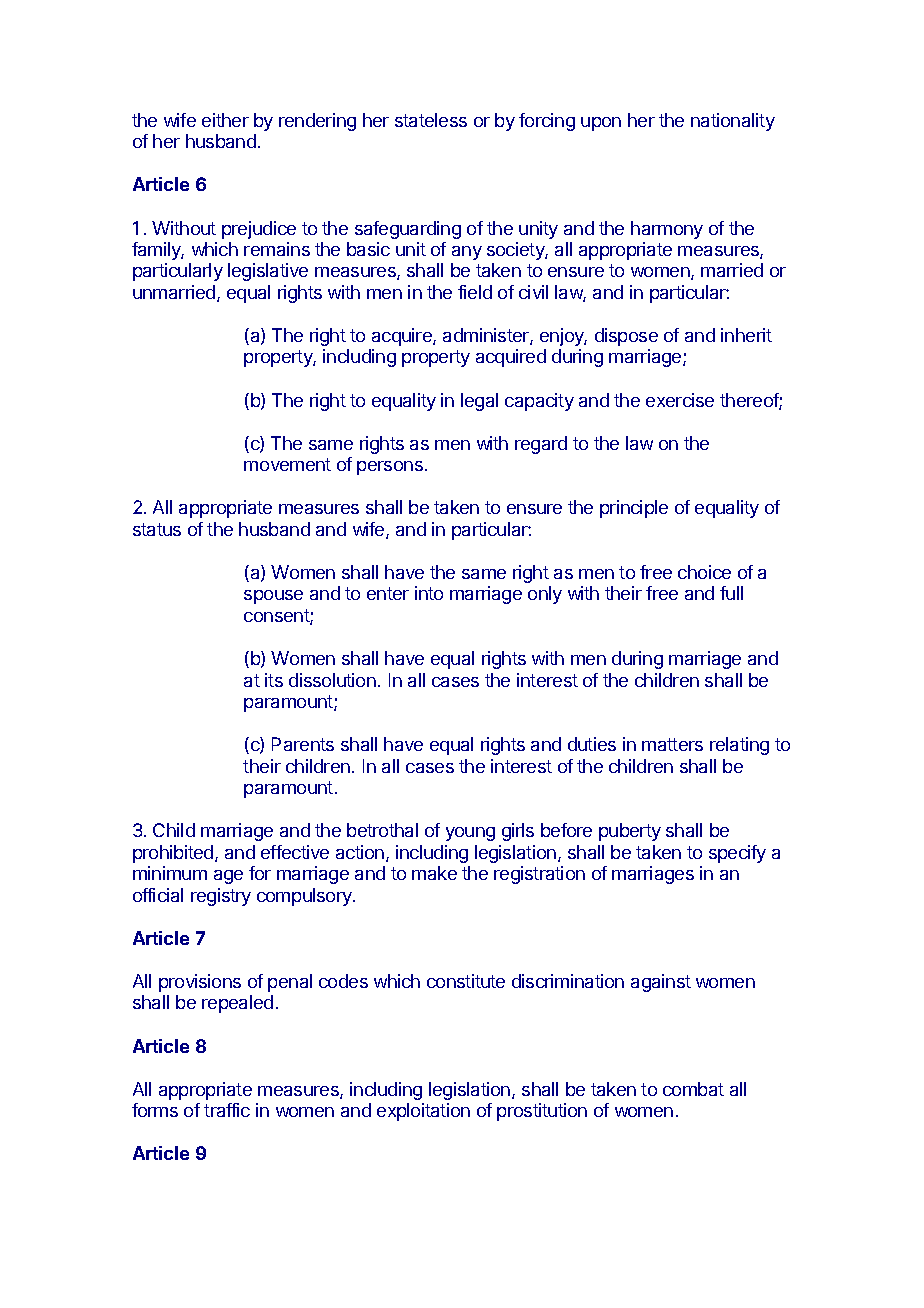 Image resolution: width=924 pixels, height=1308 pixels. I want to click on nationality, so click(733, 122).
